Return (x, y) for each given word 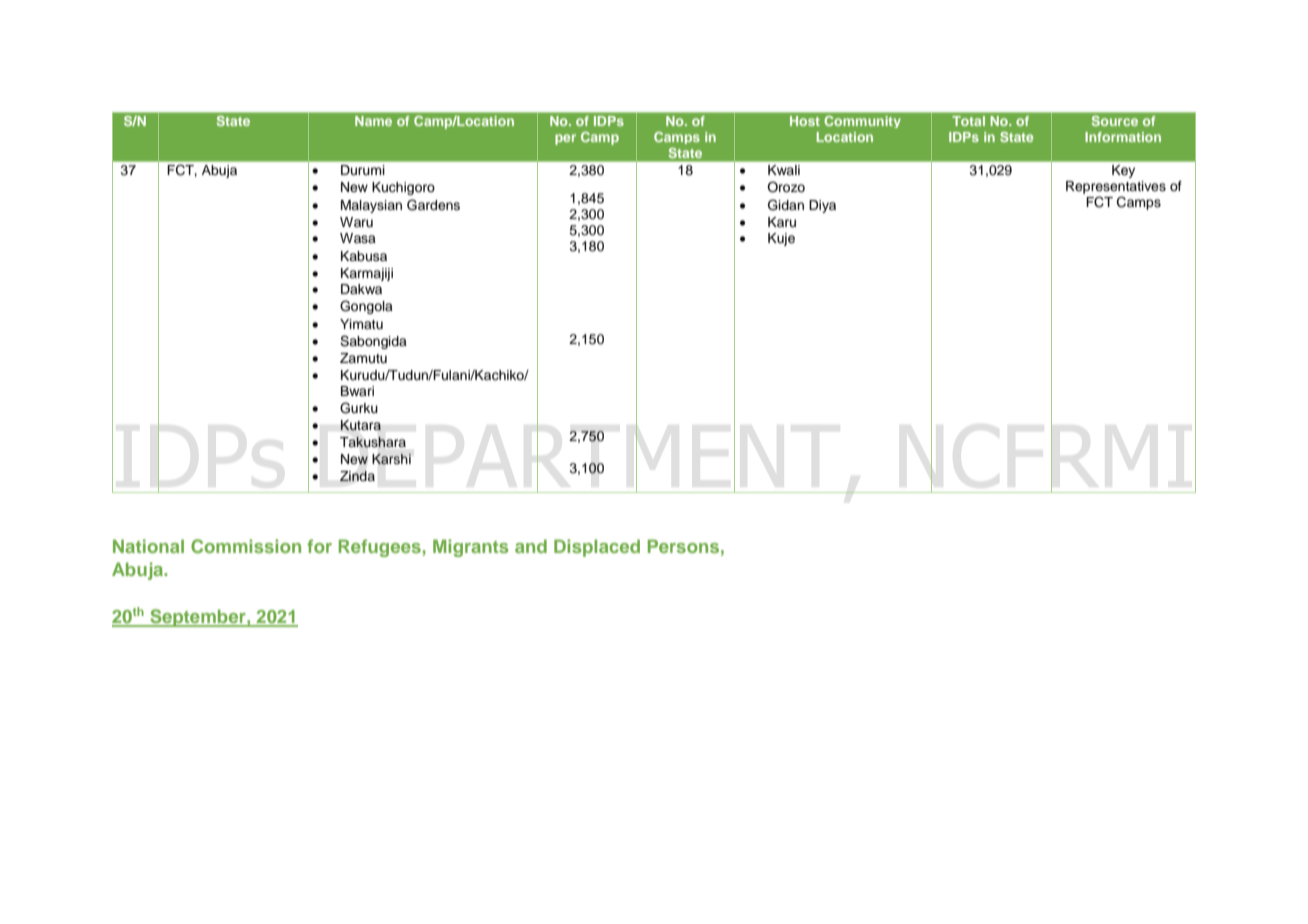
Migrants (471, 548)
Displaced (597, 548)
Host (805, 121)
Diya (822, 206)
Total (969, 121)
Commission (246, 546)
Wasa (358, 238)
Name (373, 121)
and (531, 546)
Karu (782, 222)
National (148, 546)
